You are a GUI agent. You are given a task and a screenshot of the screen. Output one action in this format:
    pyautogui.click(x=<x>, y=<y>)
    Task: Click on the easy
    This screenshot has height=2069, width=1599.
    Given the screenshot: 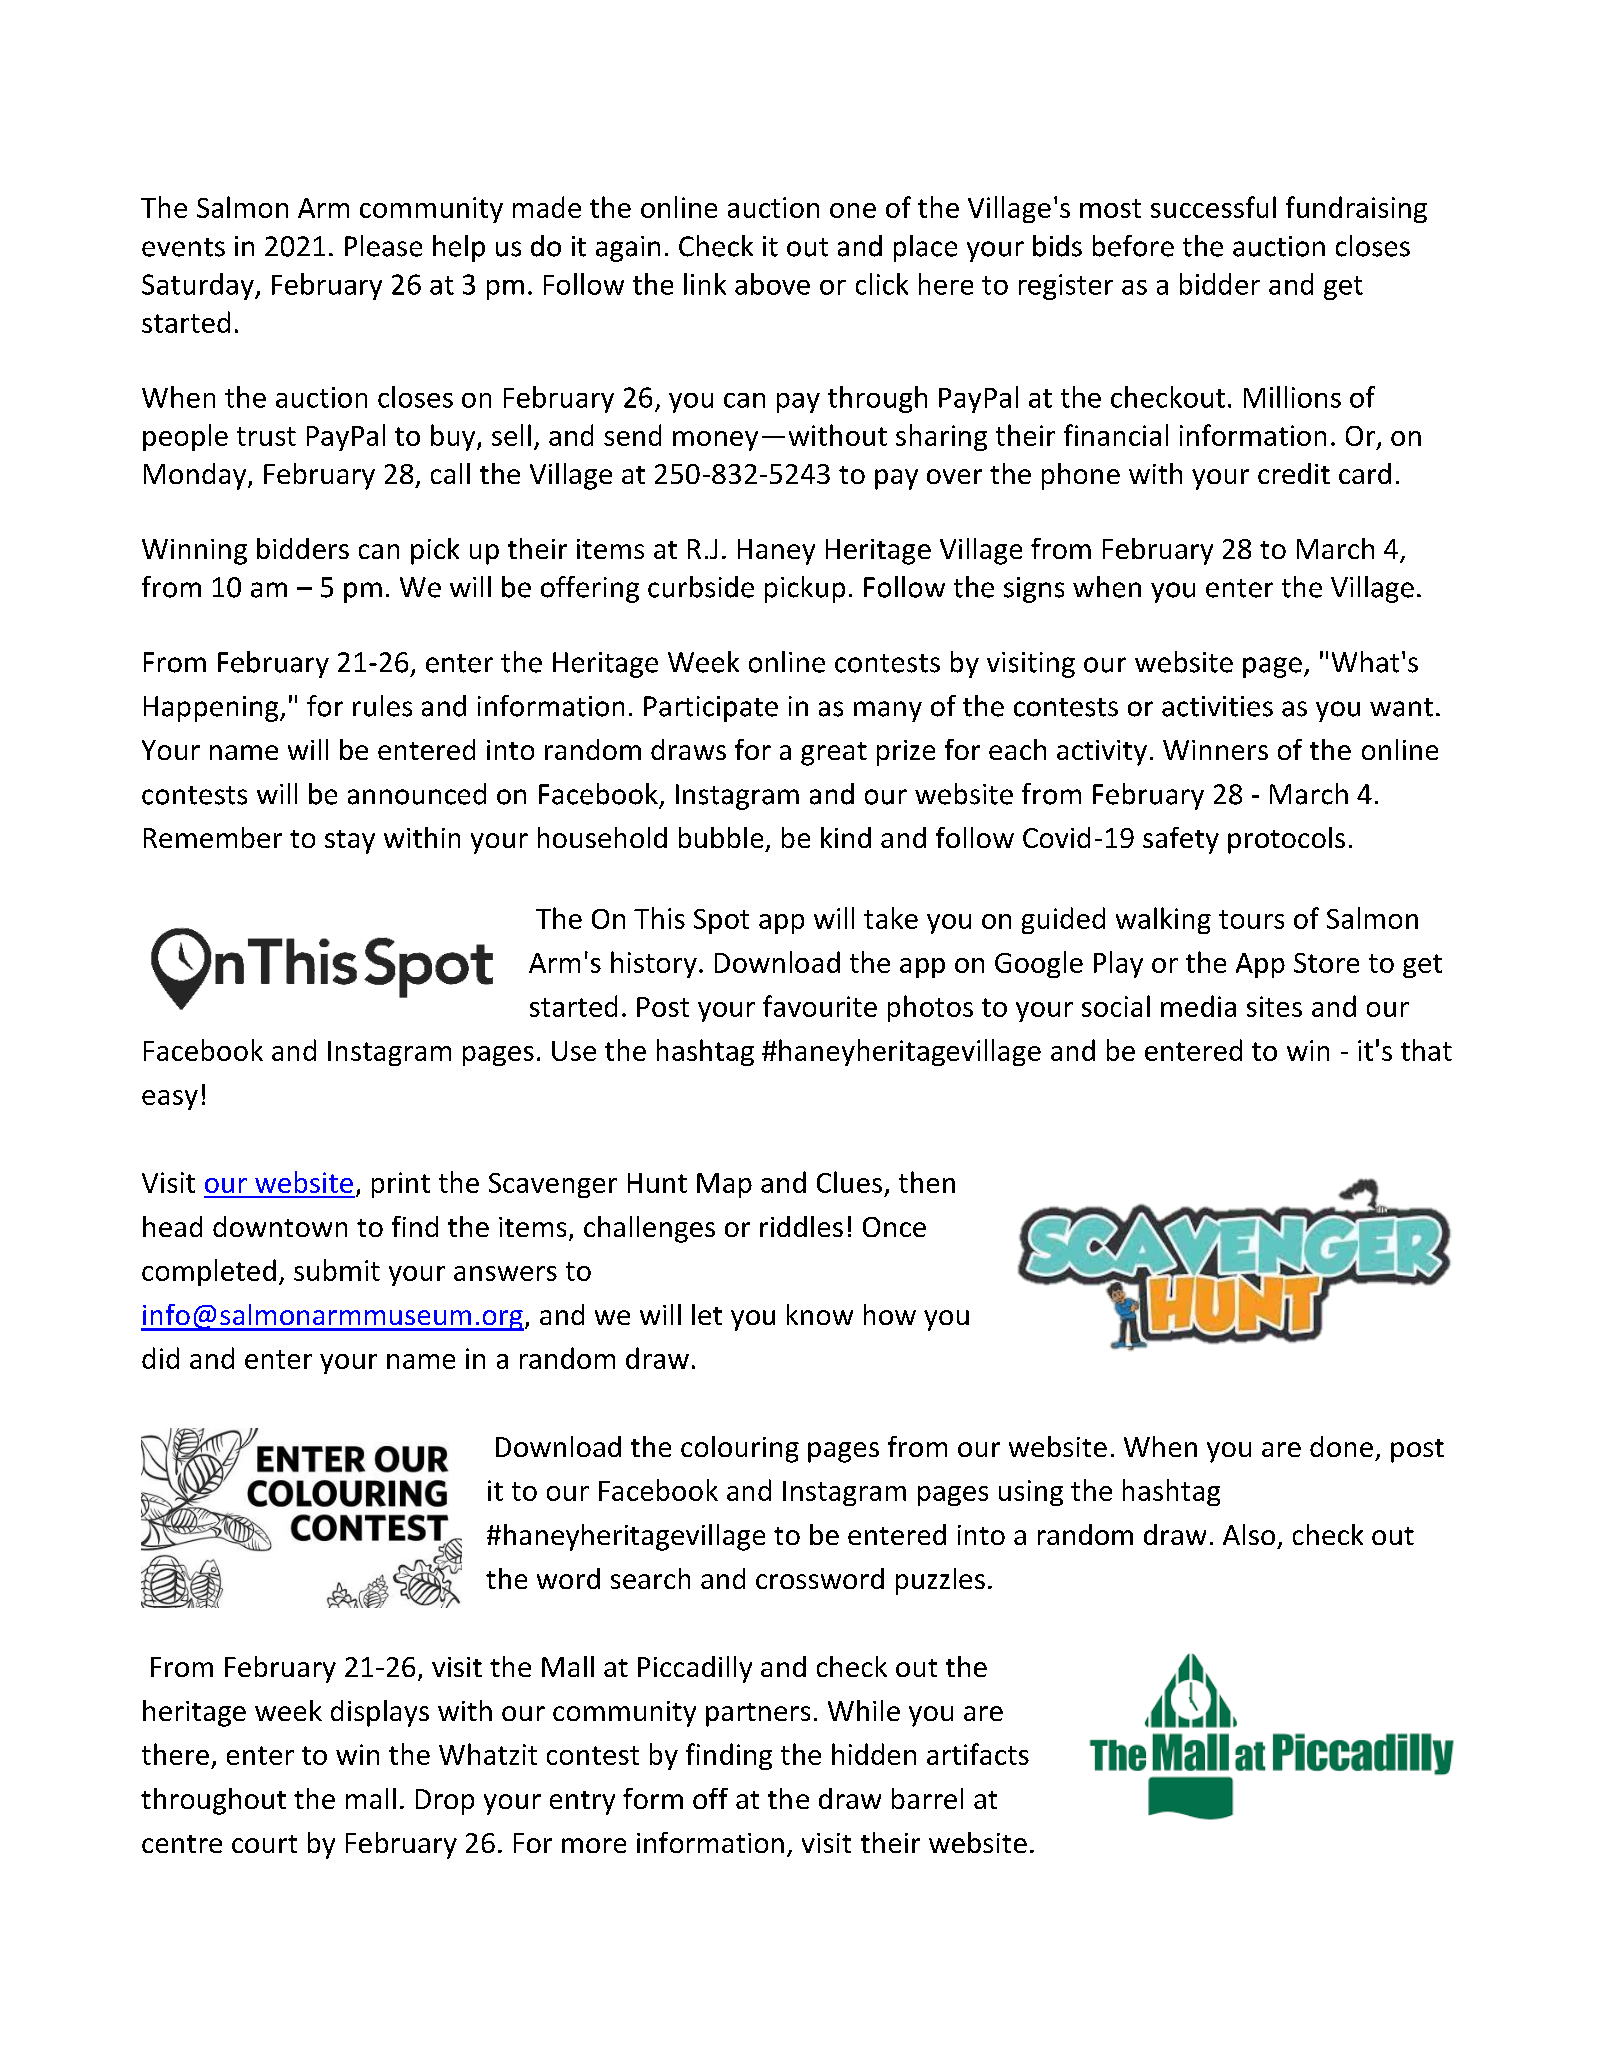 What is the action you would take?
    pyautogui.click(x=170, y=1100)
